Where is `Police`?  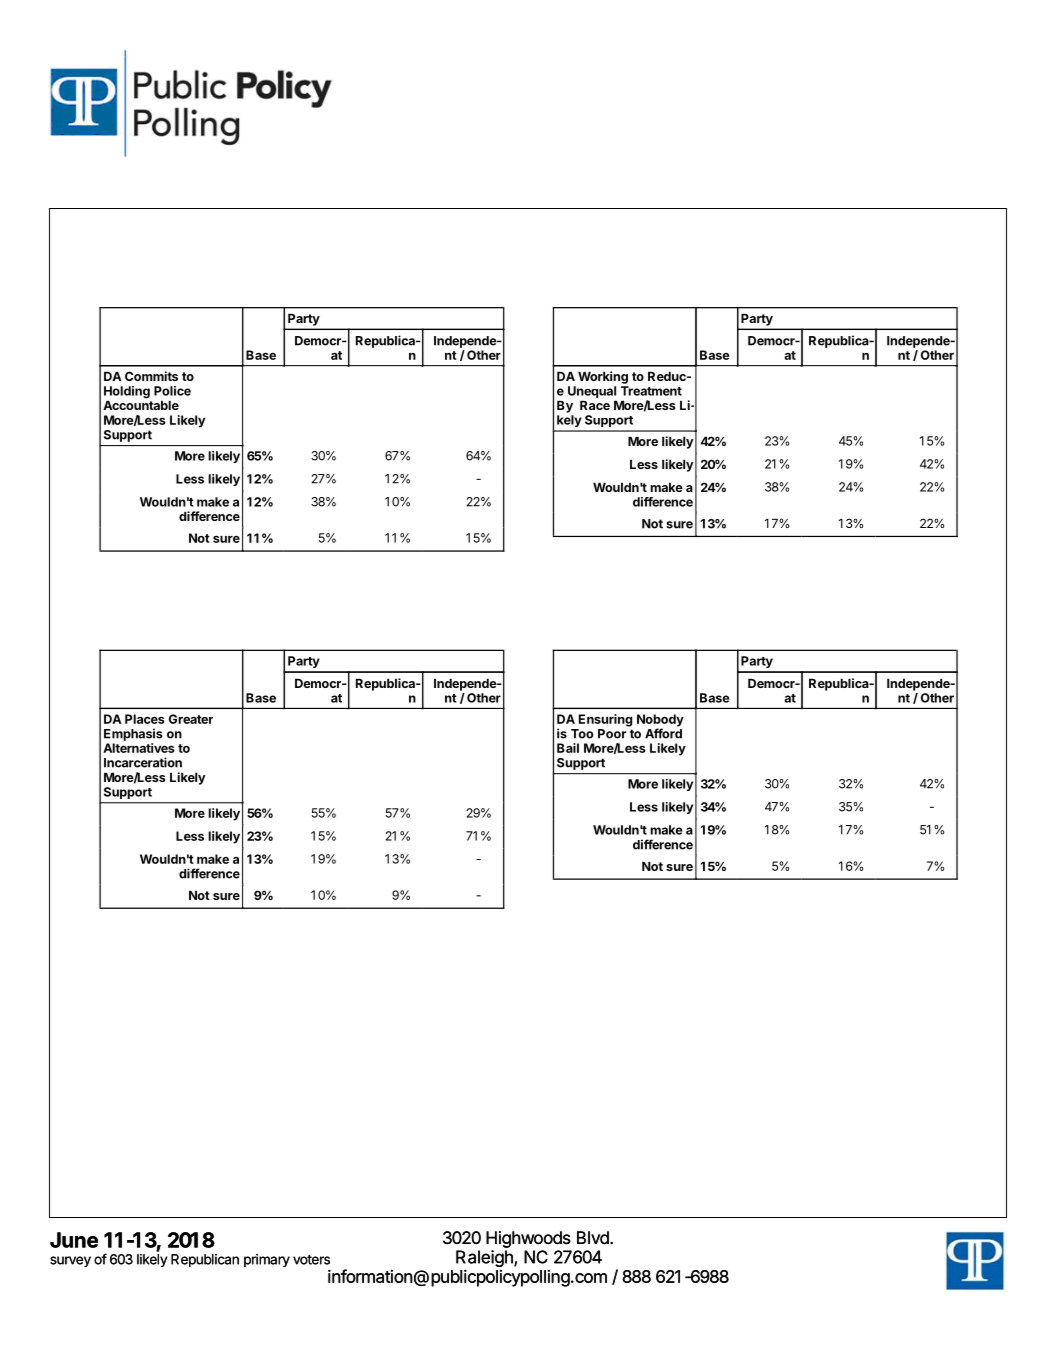
Police is located at coordinates (172, 391).
